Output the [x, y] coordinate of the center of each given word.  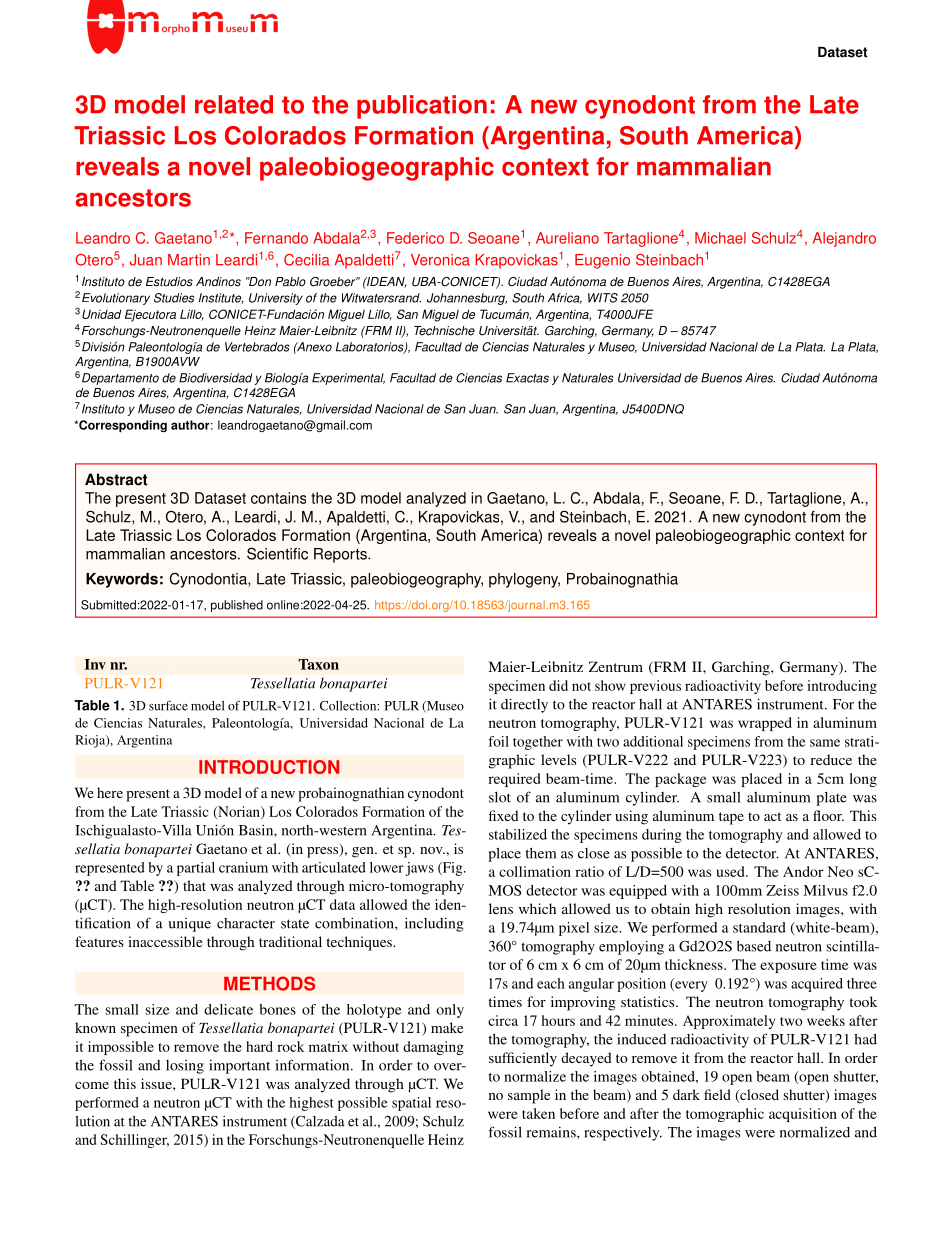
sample [529, 1096]
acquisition [803, 1115]
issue [157, 1083]
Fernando [276, 238]
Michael [720, 238]
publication [422, 107]
